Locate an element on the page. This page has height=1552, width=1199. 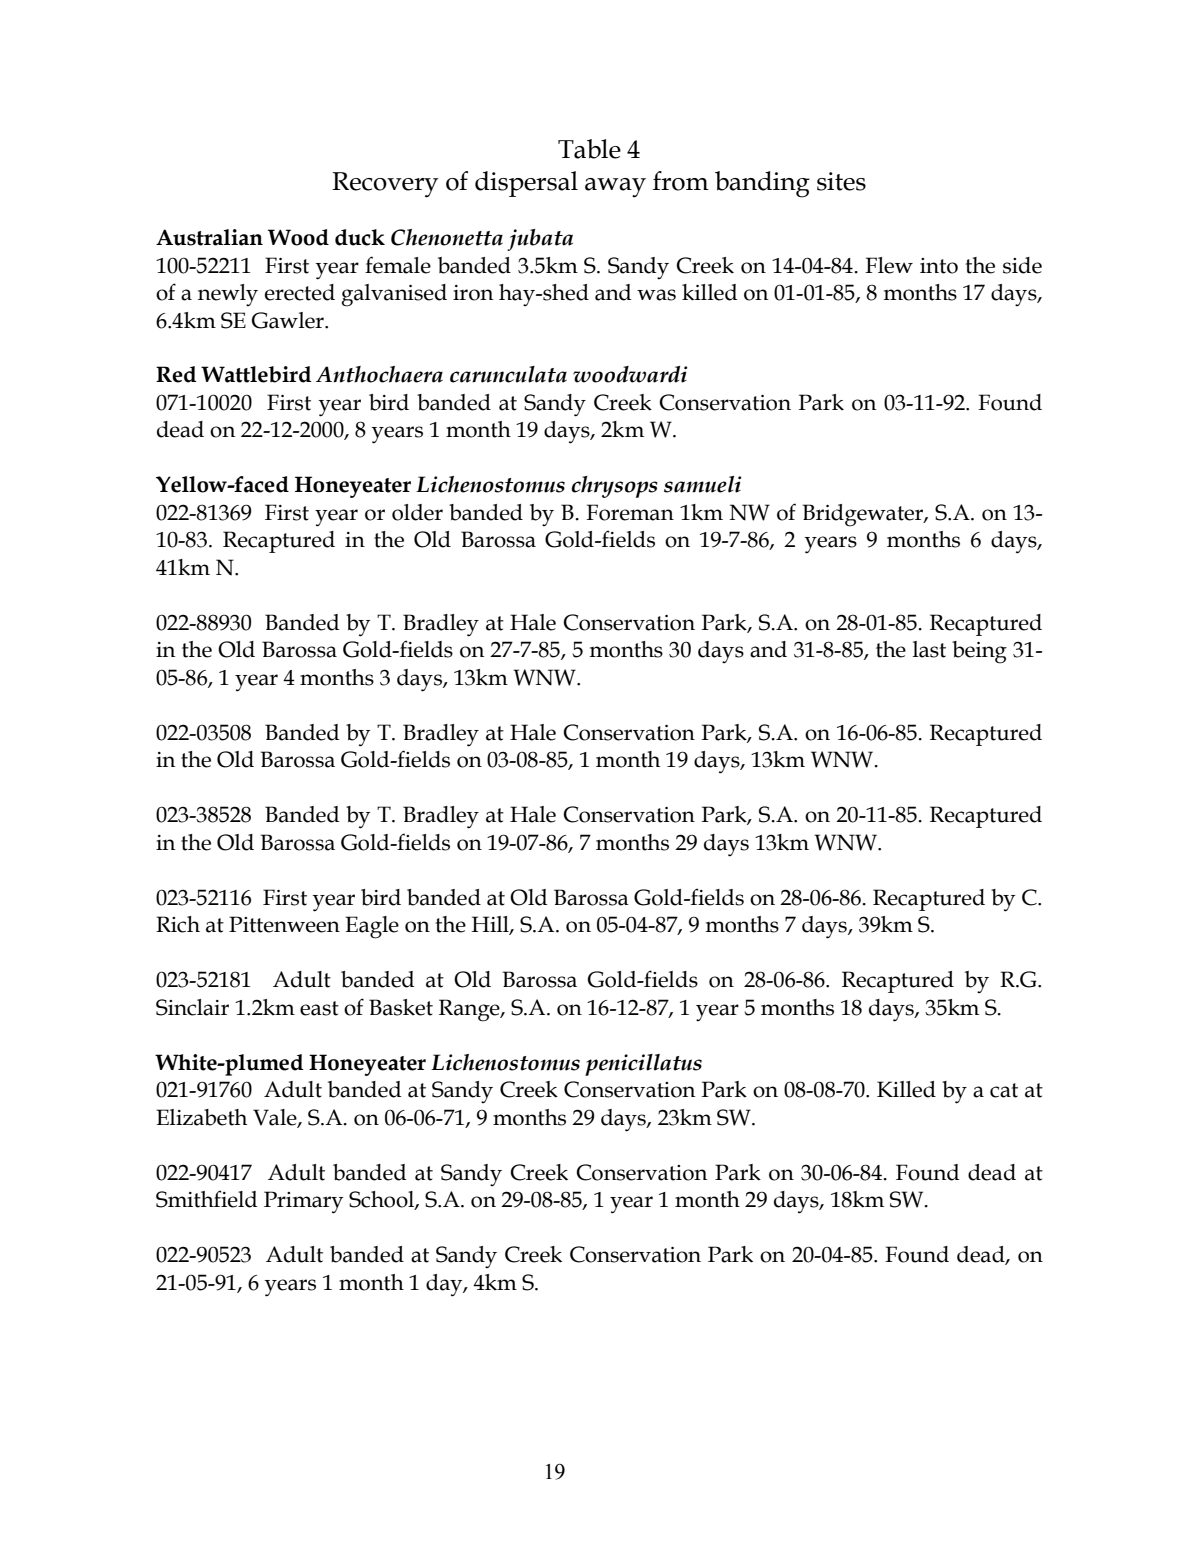
sites is located at coordinates (841, 181).
